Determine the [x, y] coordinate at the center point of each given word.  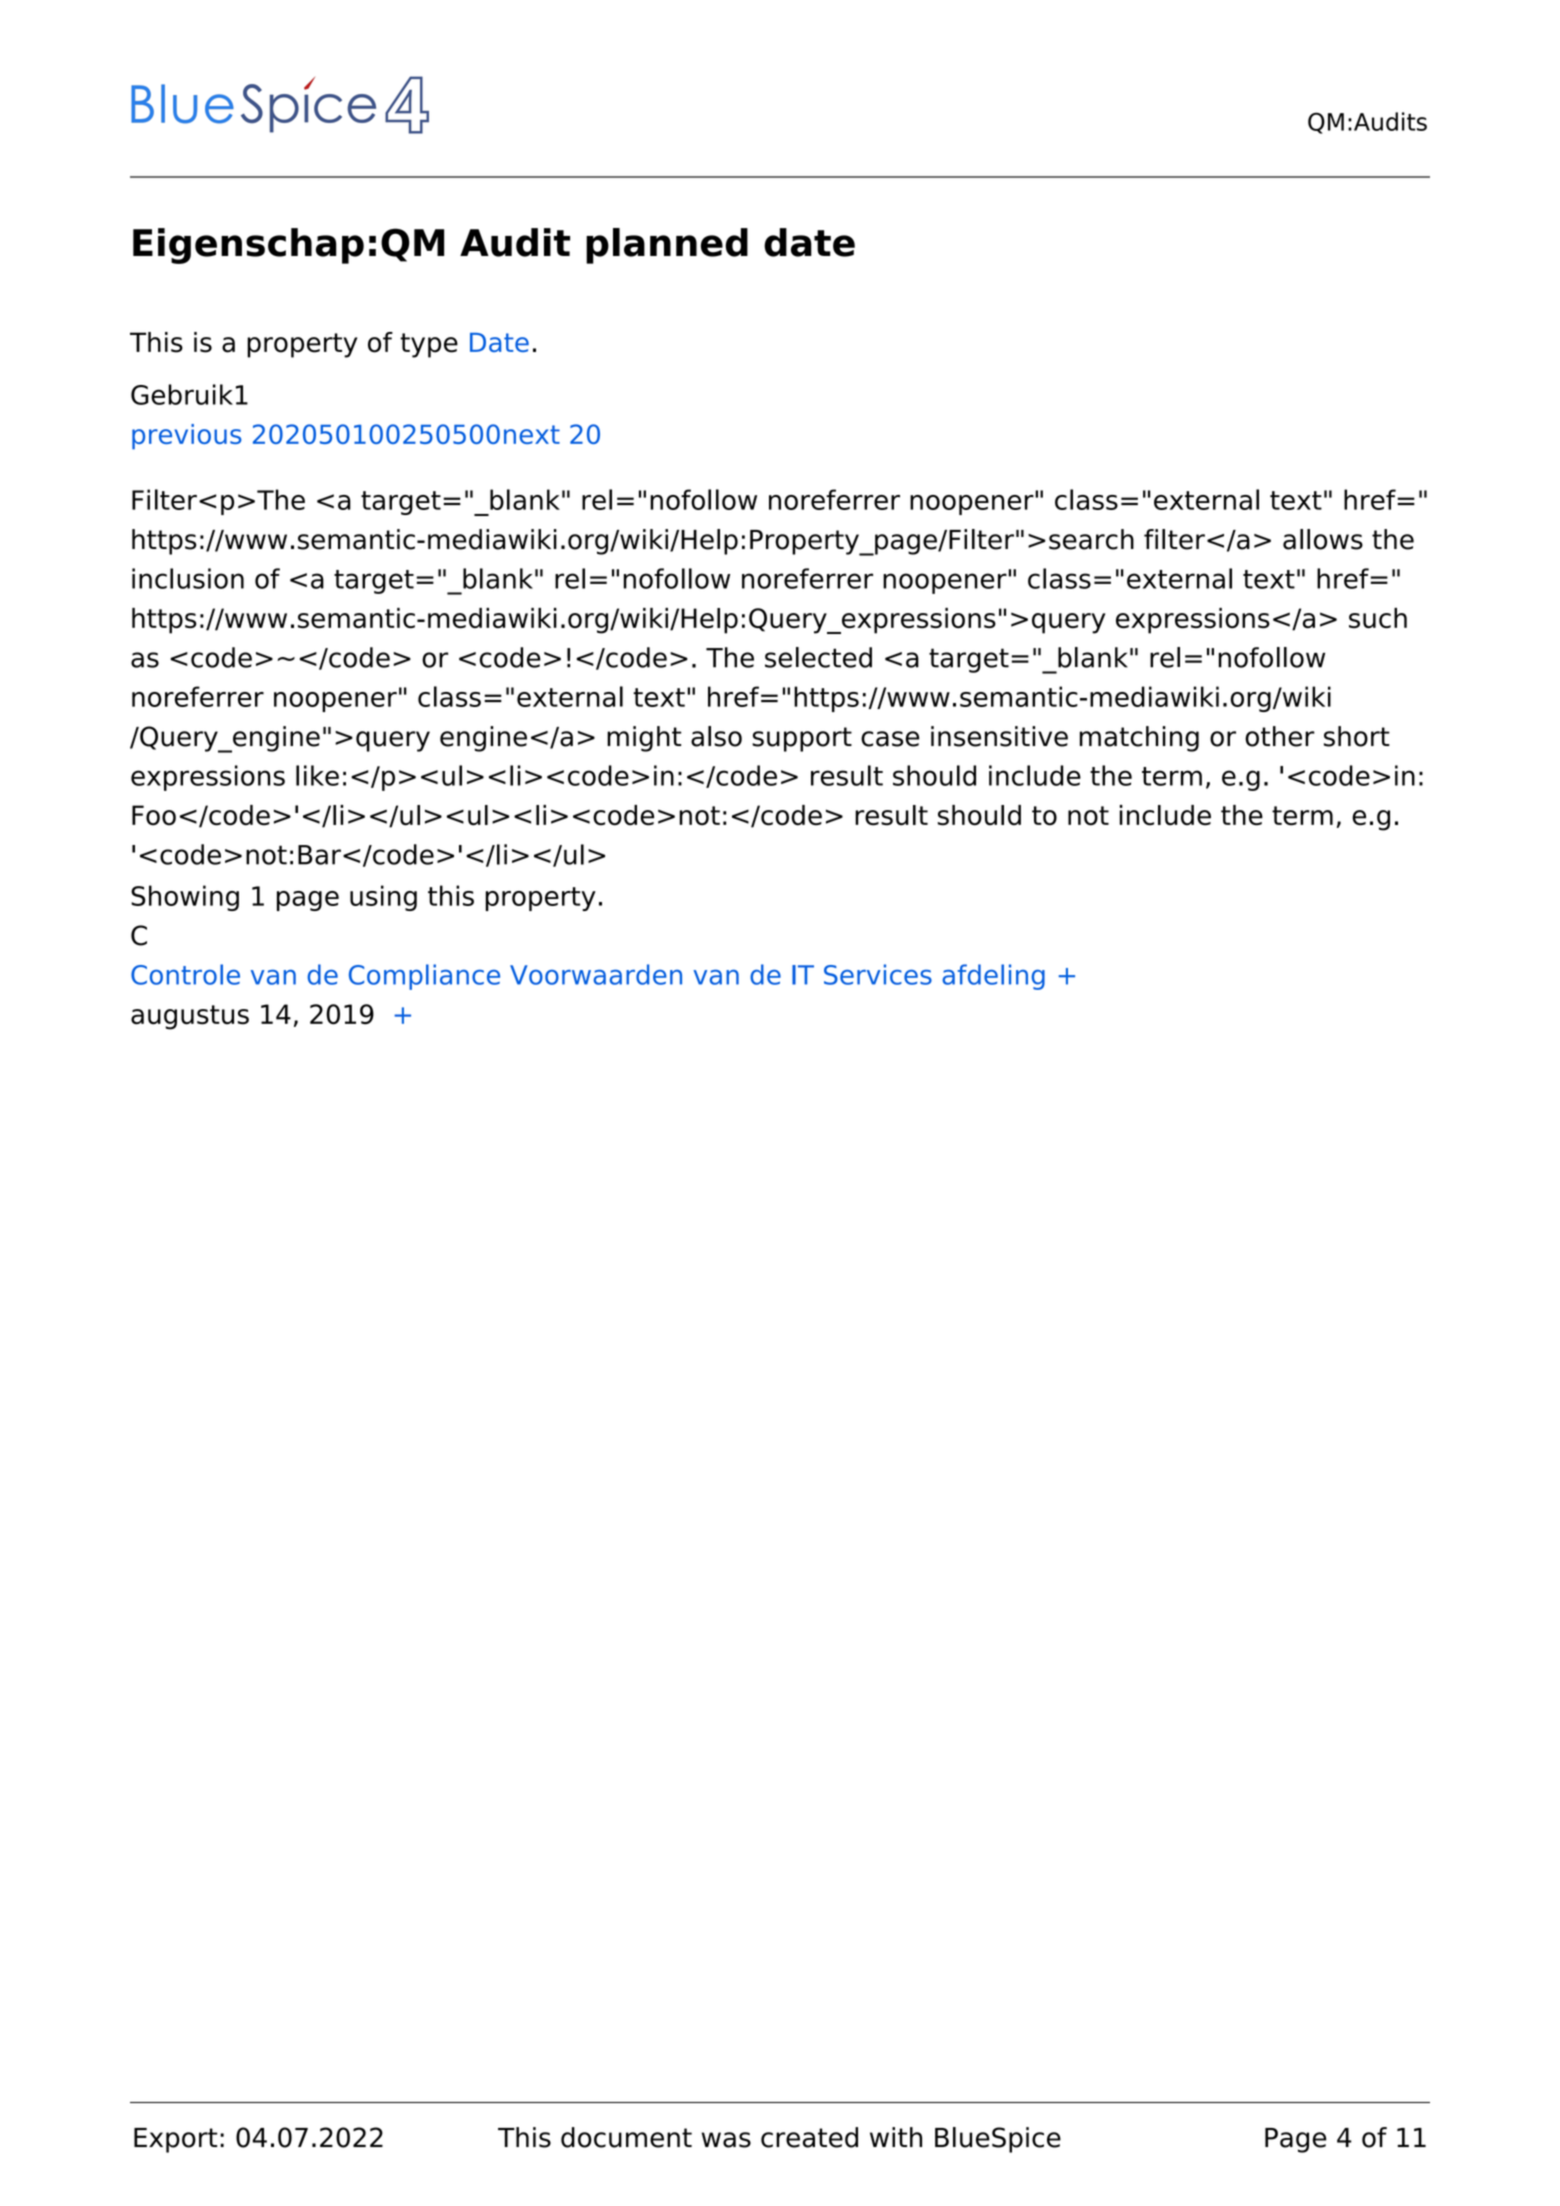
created [809, 2137]
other [1280, 736]
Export [175, 2140]
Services [878, 974]
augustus [190, 1017]
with [896, 2137]
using [383, 898]
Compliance [424, 977]
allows [1323, 539]
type [429, 345]
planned [667, 246]
